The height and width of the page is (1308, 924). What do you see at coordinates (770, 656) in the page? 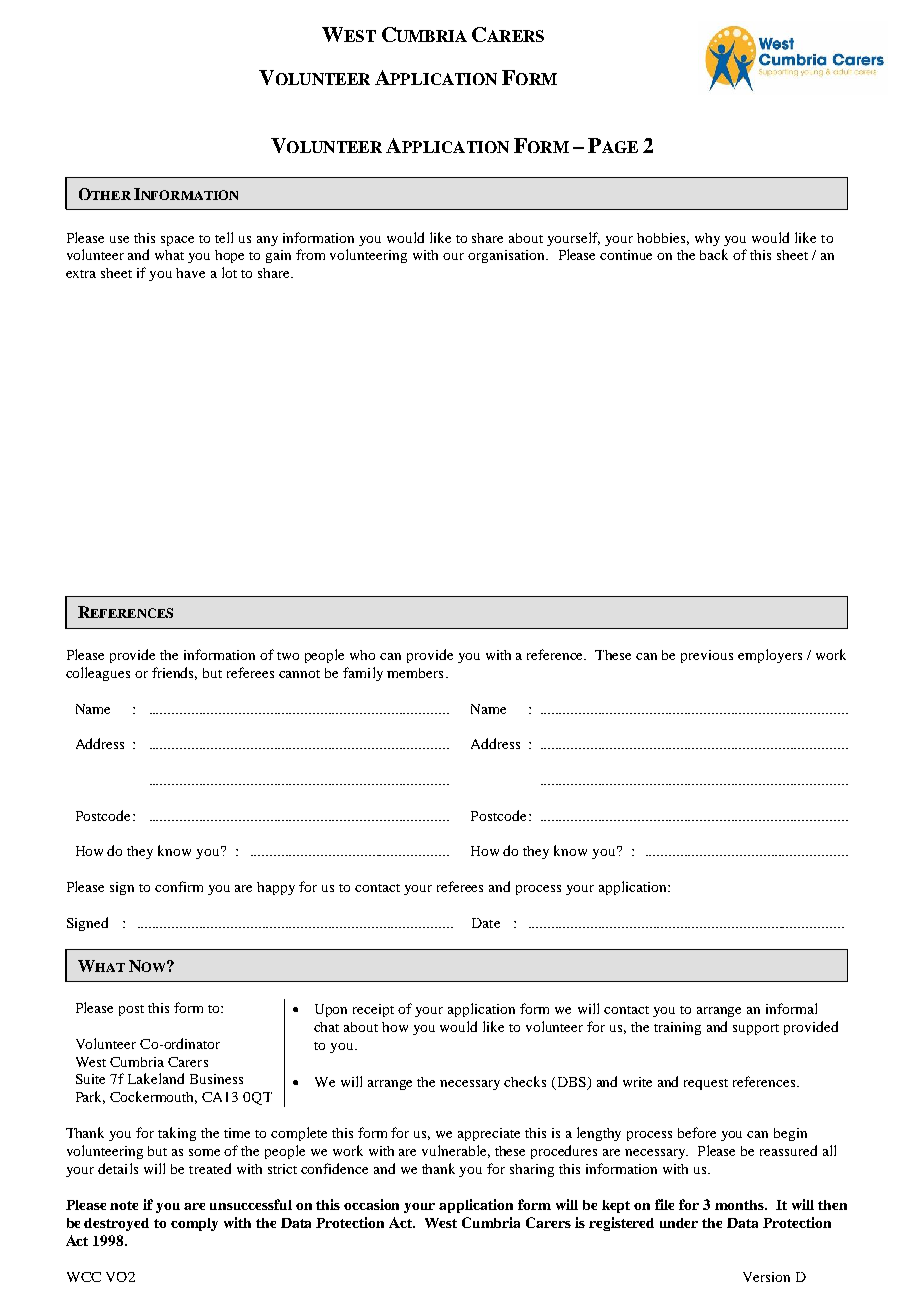
I see `employers` at bounding box center [770, 656].
